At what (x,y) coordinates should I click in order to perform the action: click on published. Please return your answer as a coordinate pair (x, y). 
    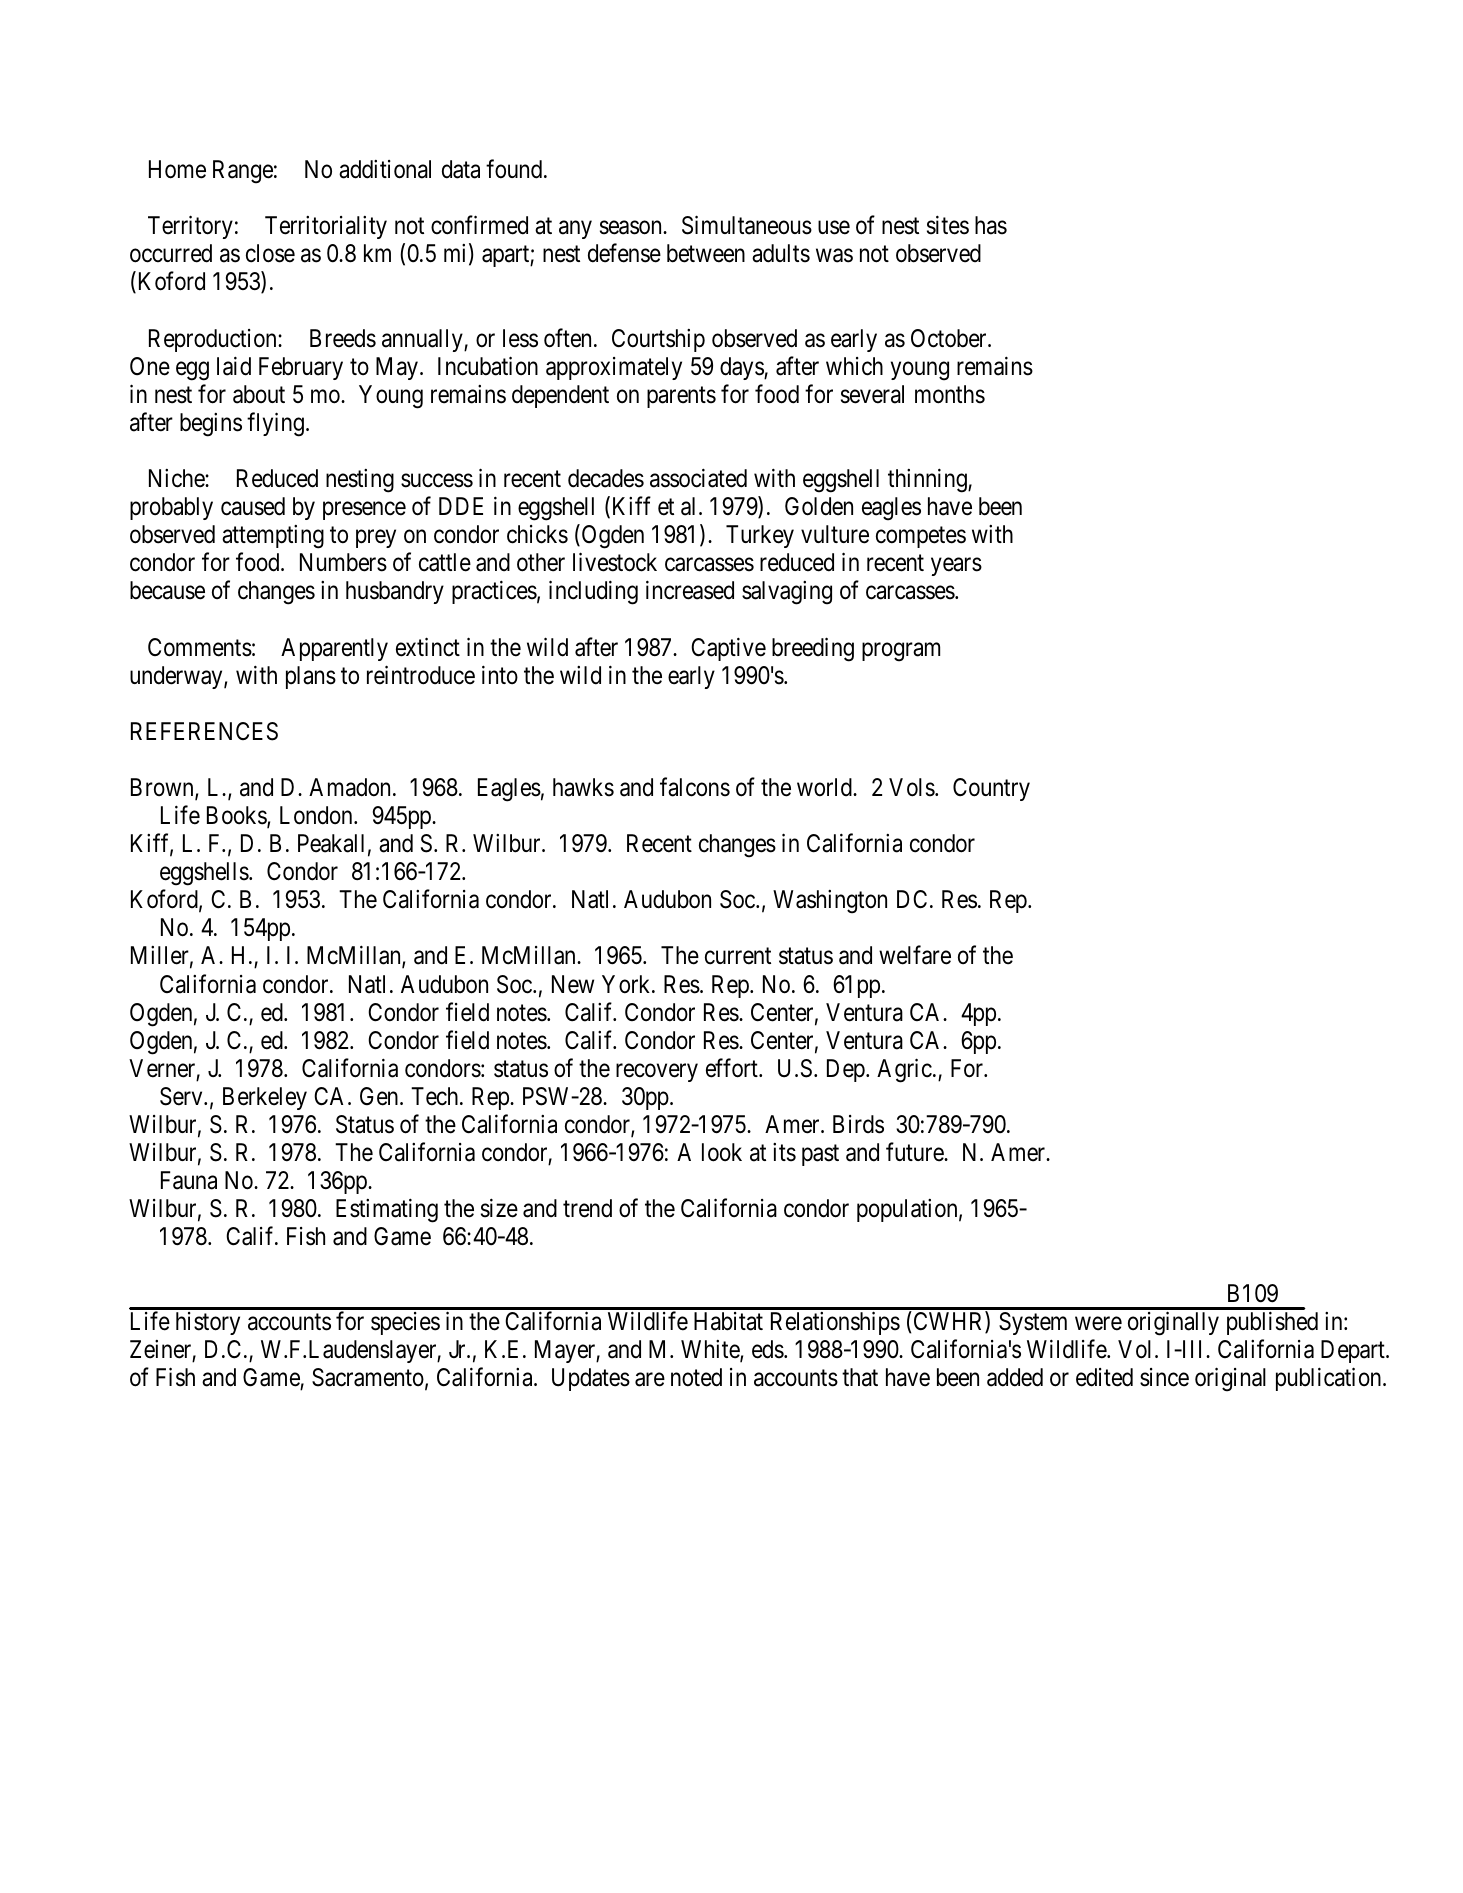
    Looking at the image, I should click on (1272, 1323).
